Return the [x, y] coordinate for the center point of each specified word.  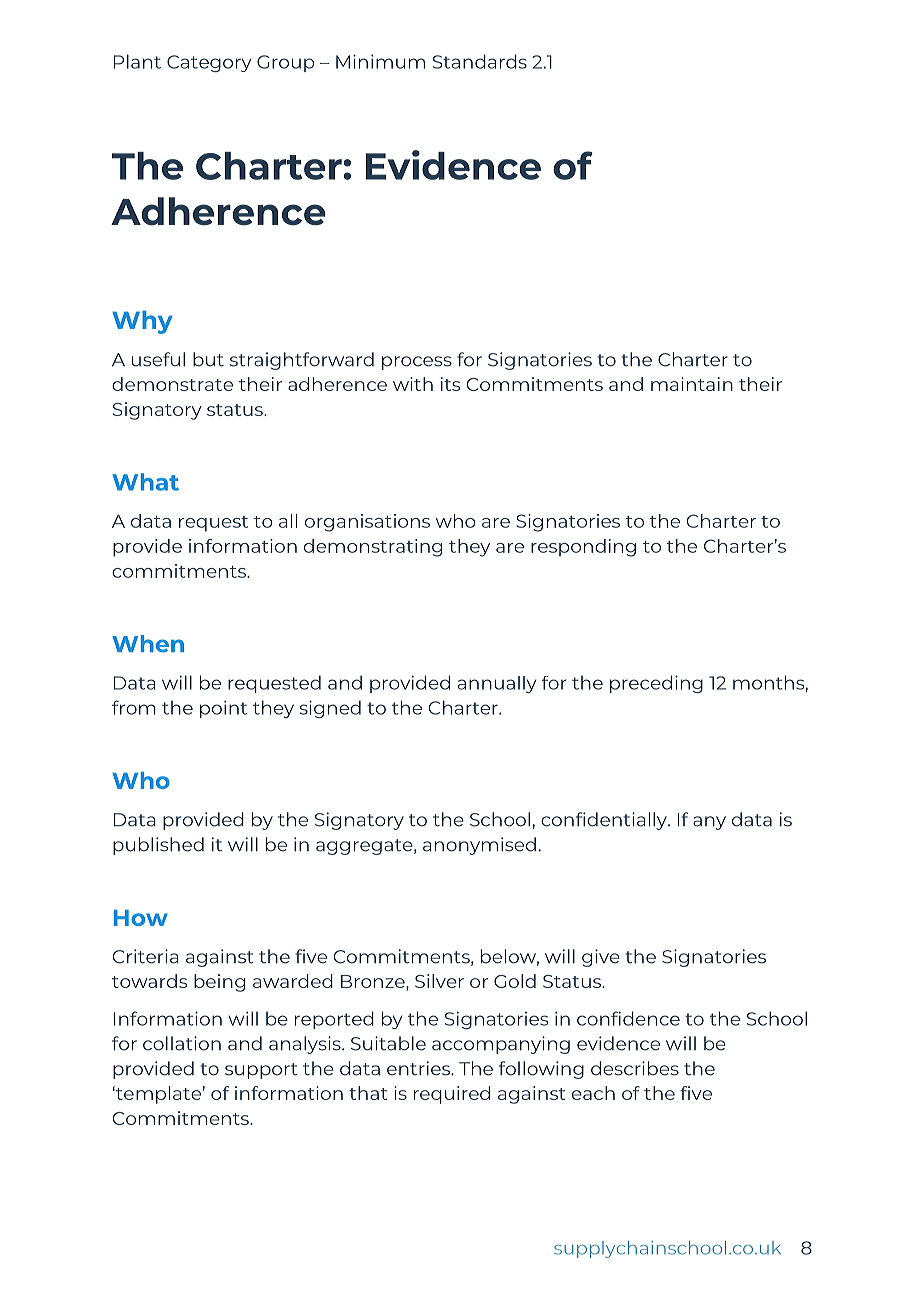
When [148, 644]
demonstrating [373, 548]
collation [182, 1043]
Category [209, 63]
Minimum [380, 61]
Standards [480, 61]
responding [583, 548]
